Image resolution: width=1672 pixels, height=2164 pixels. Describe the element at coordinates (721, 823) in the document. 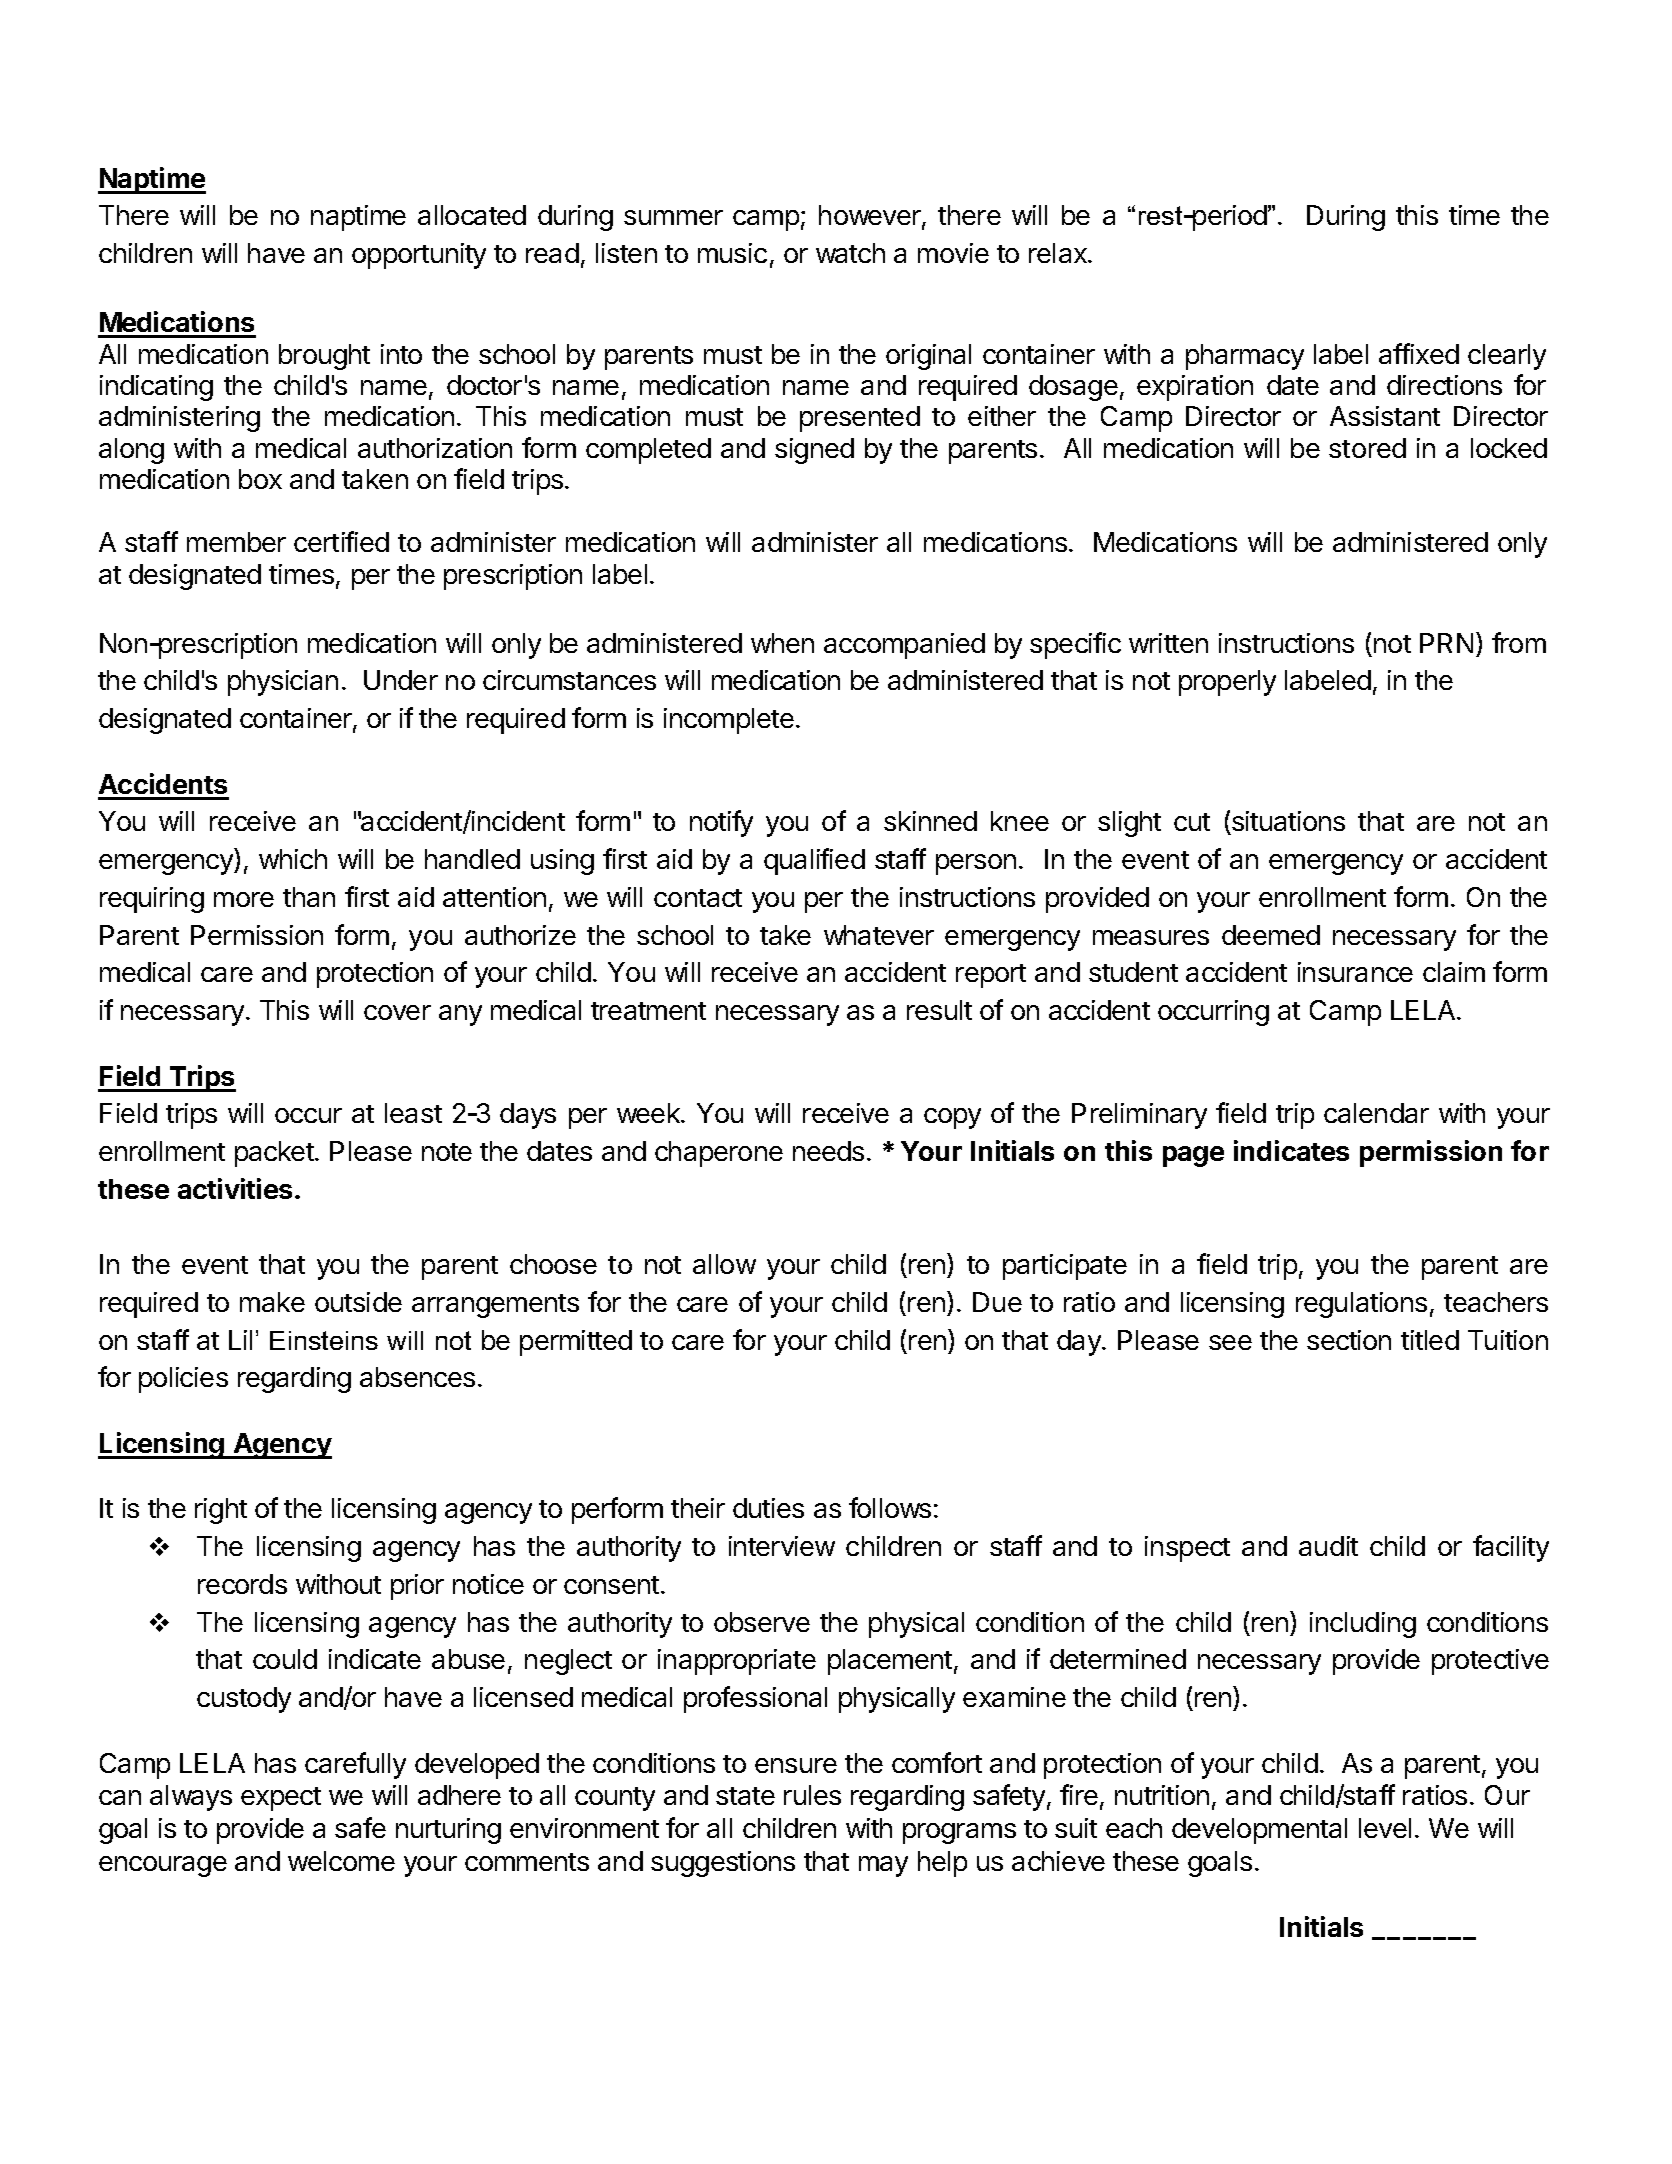

I see `notify` at that location.
